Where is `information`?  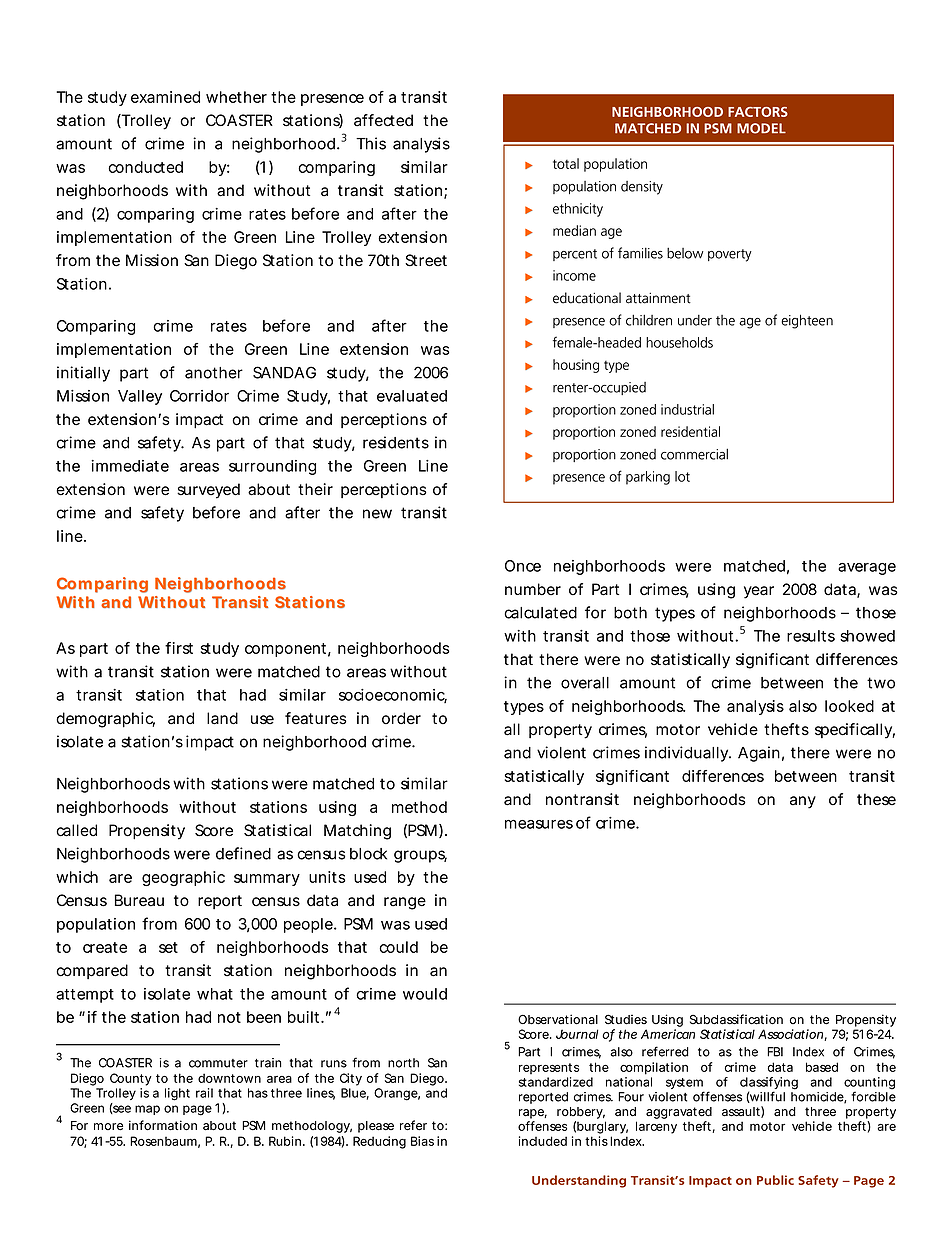 information is located at coordinates (163, 1125).
